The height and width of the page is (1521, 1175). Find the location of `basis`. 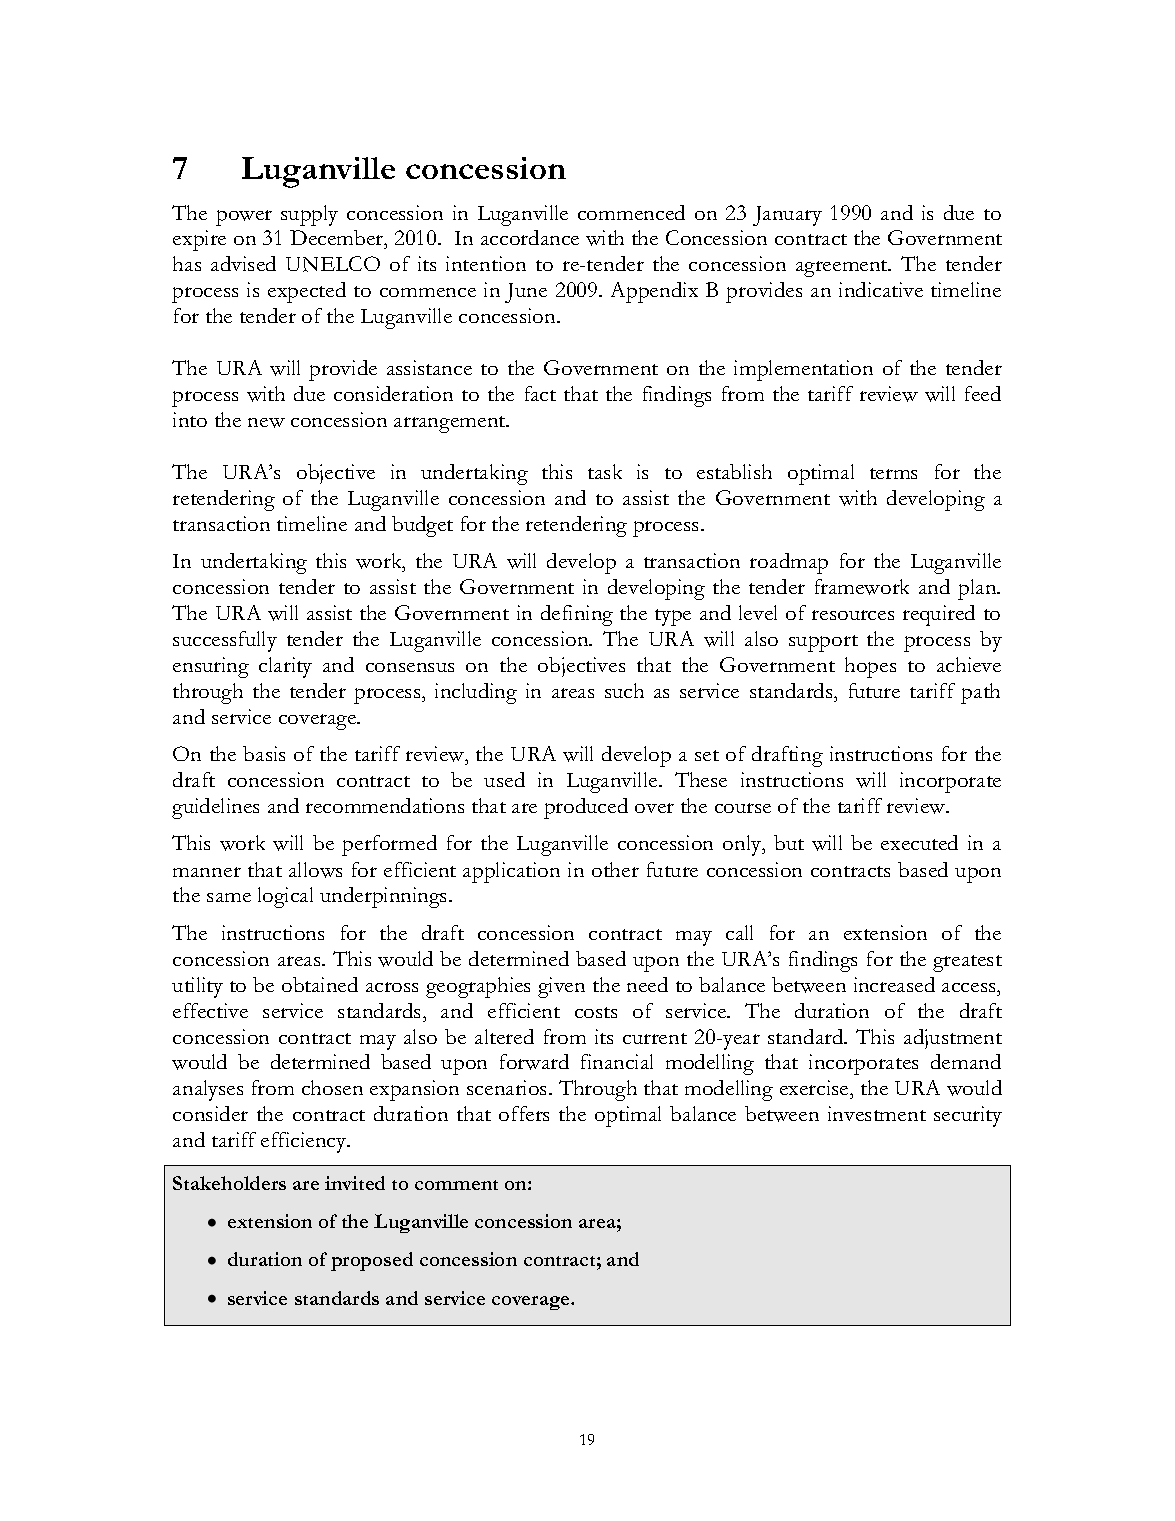

basis is located at coordinates (264, 753).
